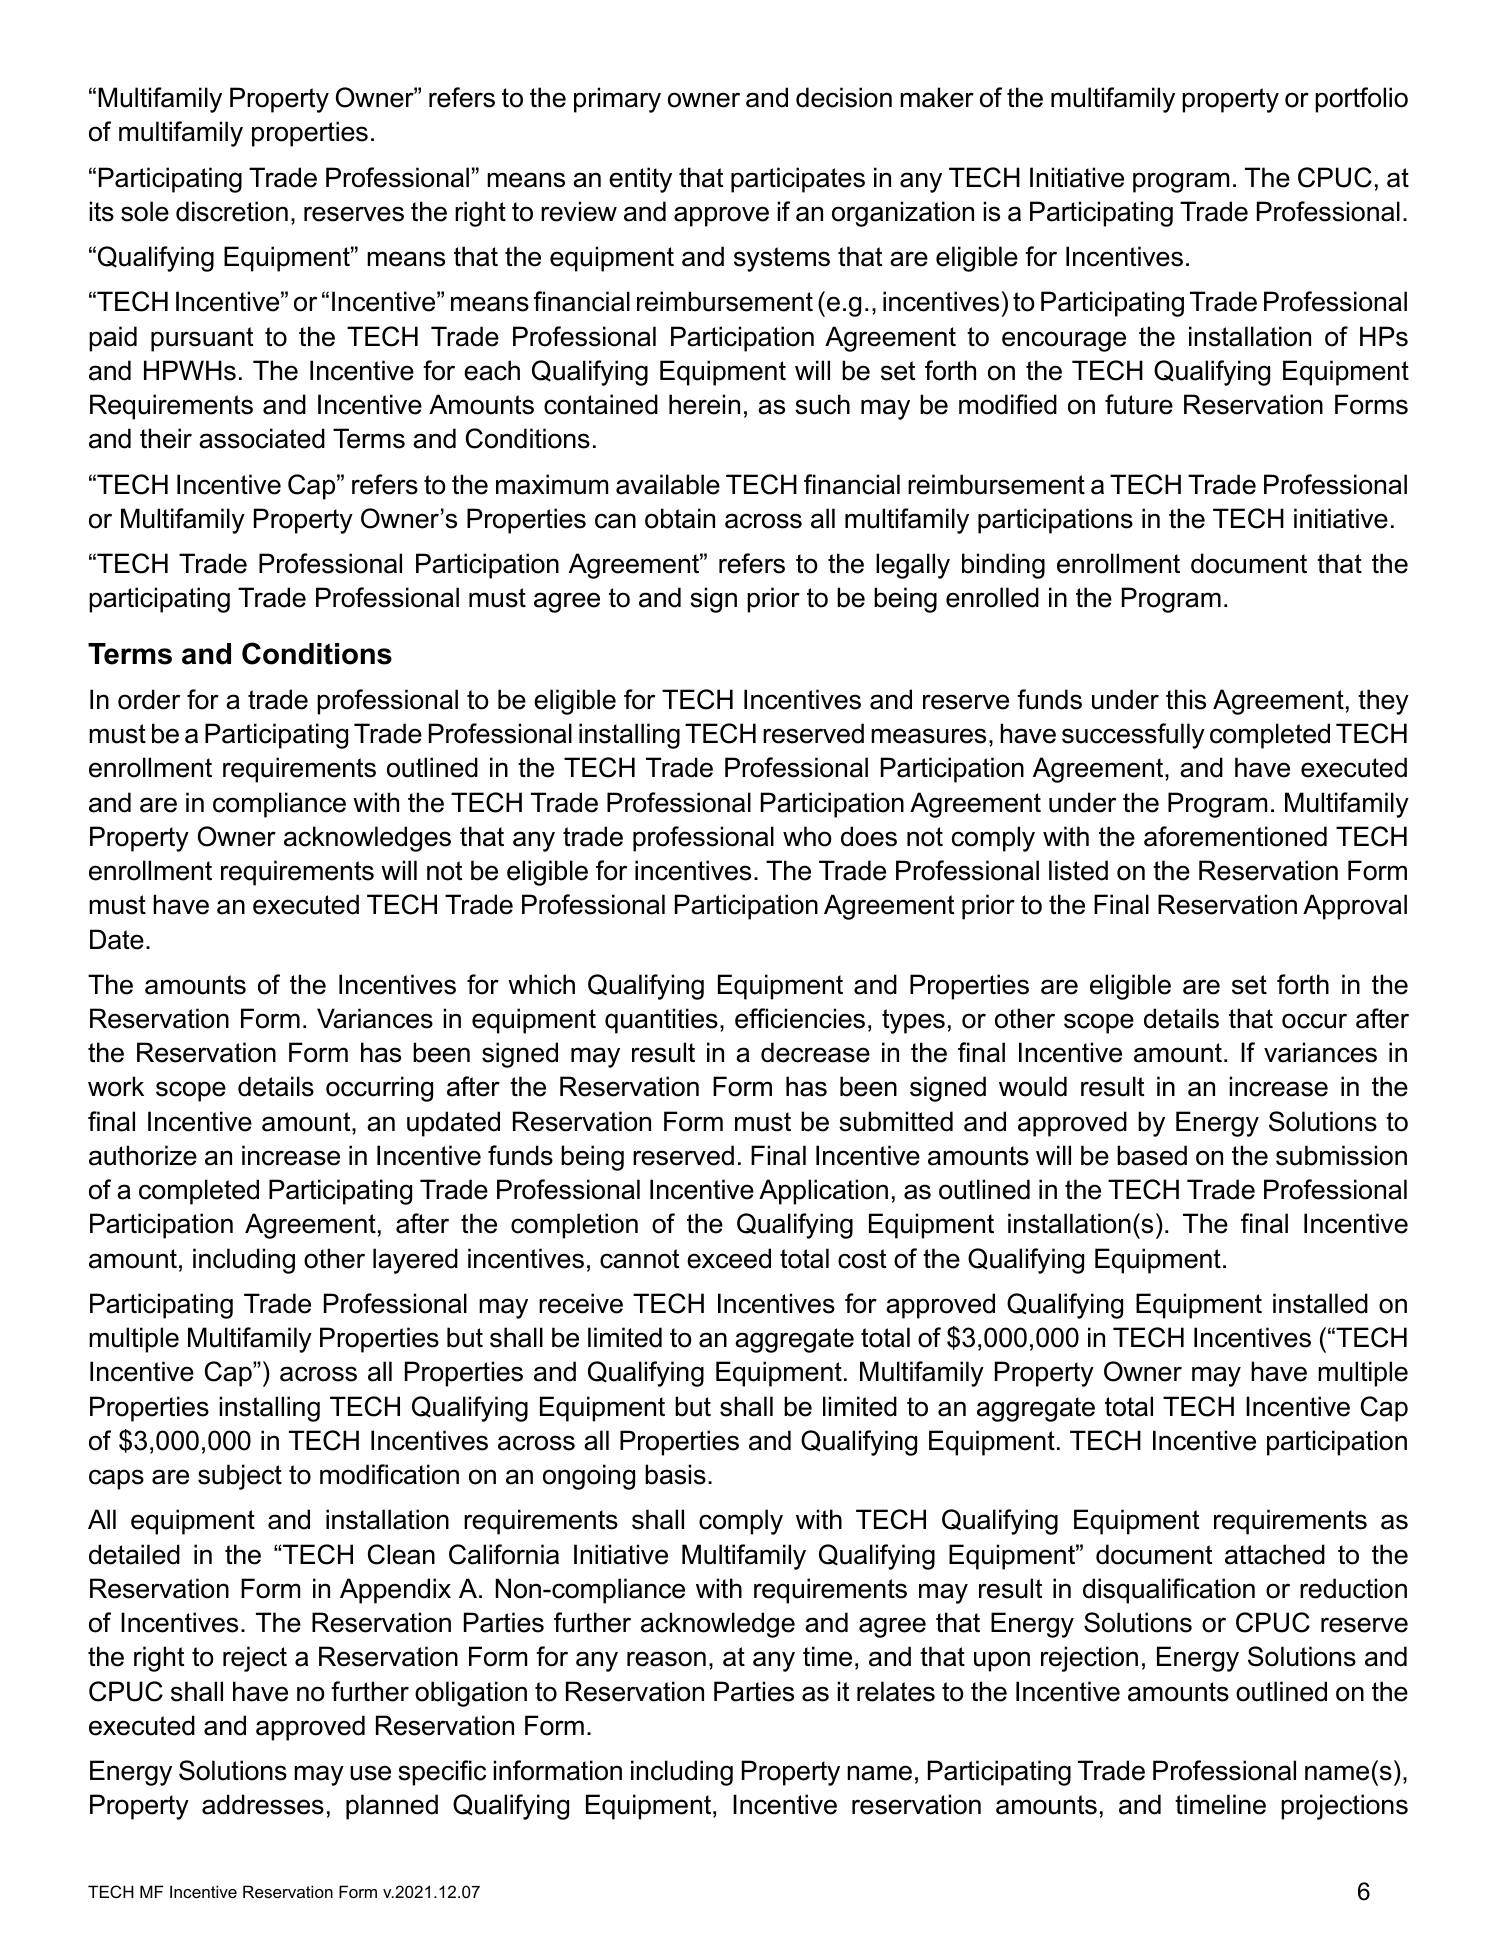 This document has width=1497, height=1937. What do you see at coordinates (815, 1052) in the document?
I see `decrease` at bounding box center [815, 1052].
